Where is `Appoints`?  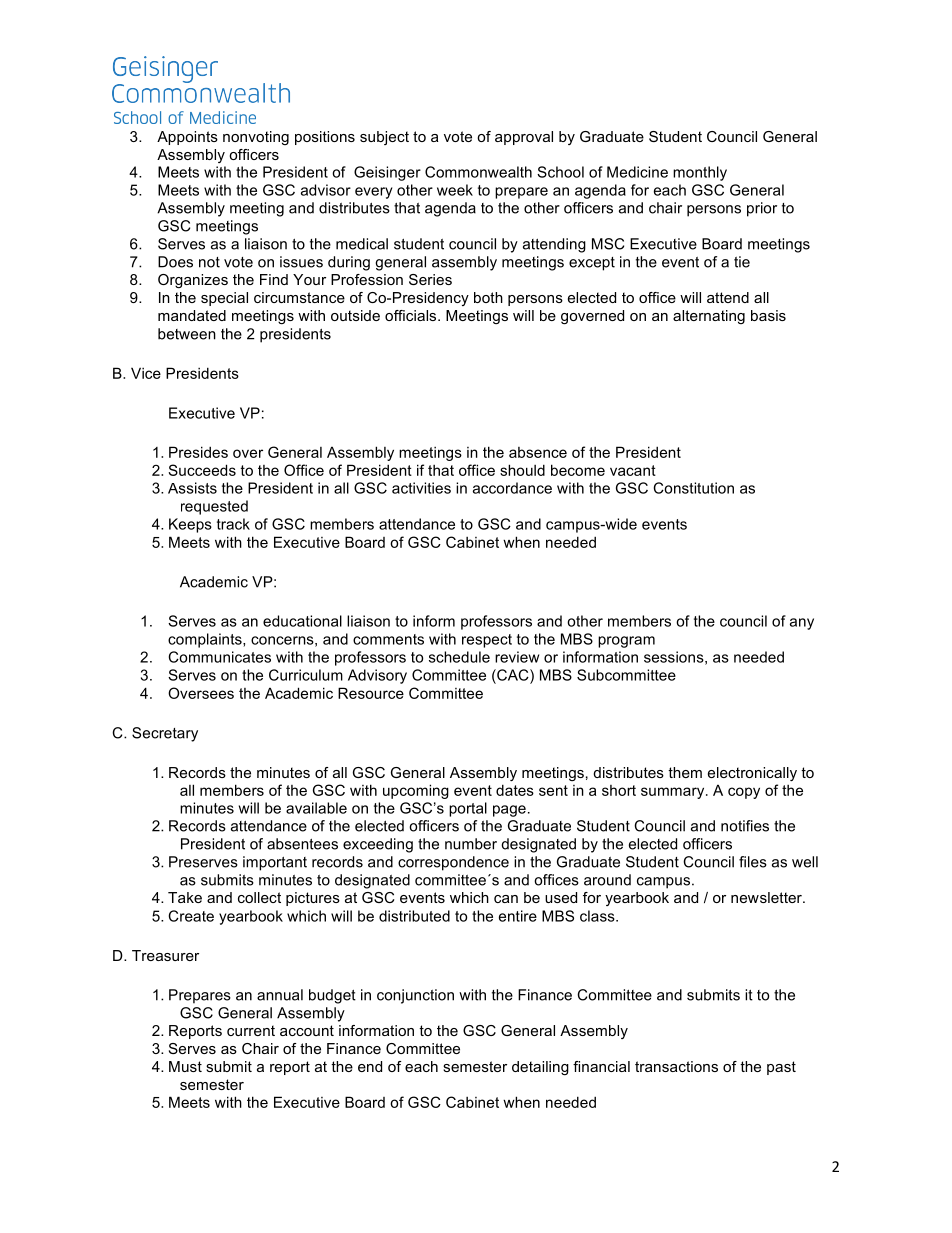
Appoints is located at coordinates (187, 138).
